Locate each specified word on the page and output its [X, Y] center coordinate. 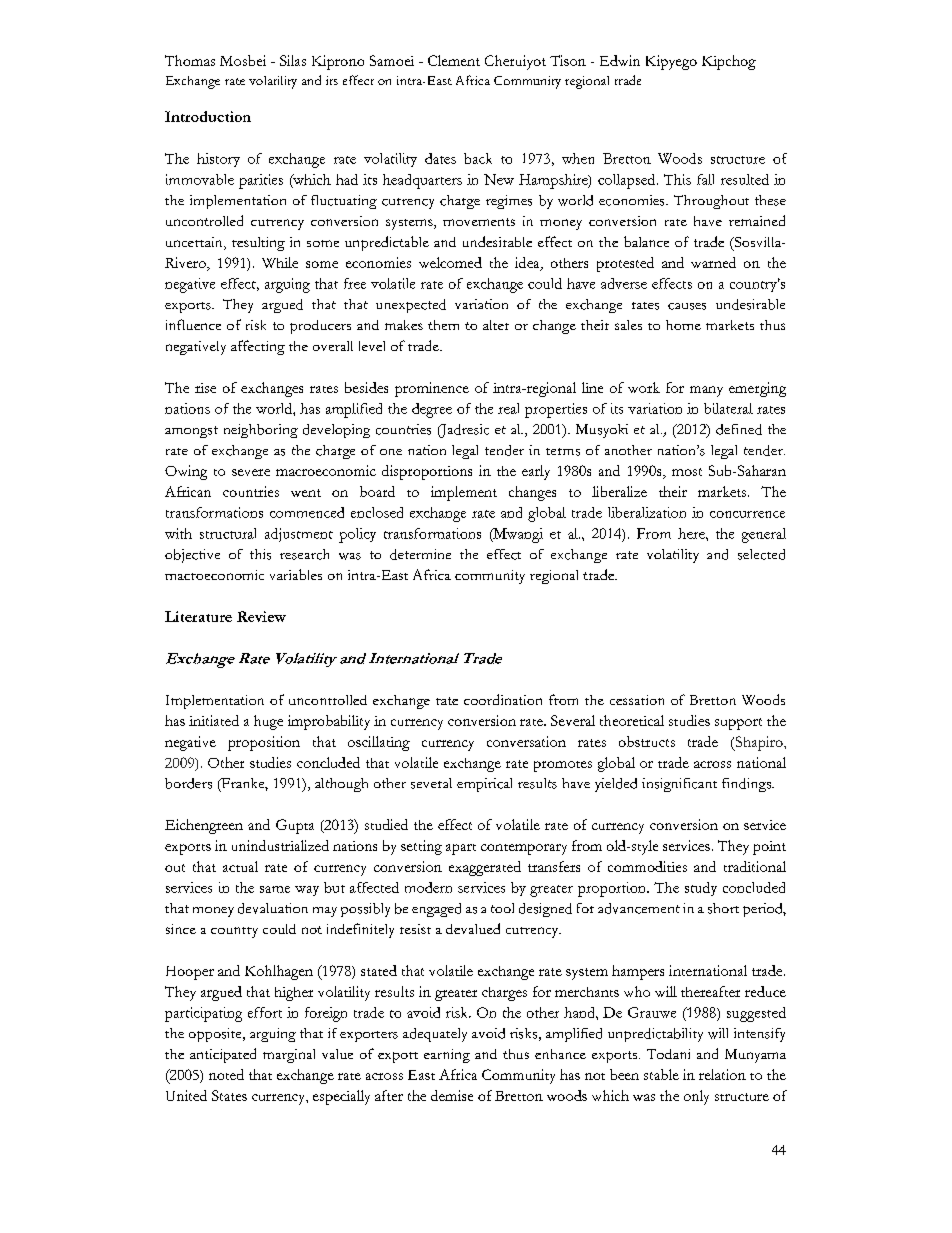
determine [420, 554]
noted [226, 1074]
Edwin [620, 60]
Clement [454, 60]
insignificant [679, 785]
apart [461, 849]
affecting [258, 347]
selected [761, 554]
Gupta [295, 826]
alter [496, 325]
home [683, 325]
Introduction [208, 116]
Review [261, 616]
